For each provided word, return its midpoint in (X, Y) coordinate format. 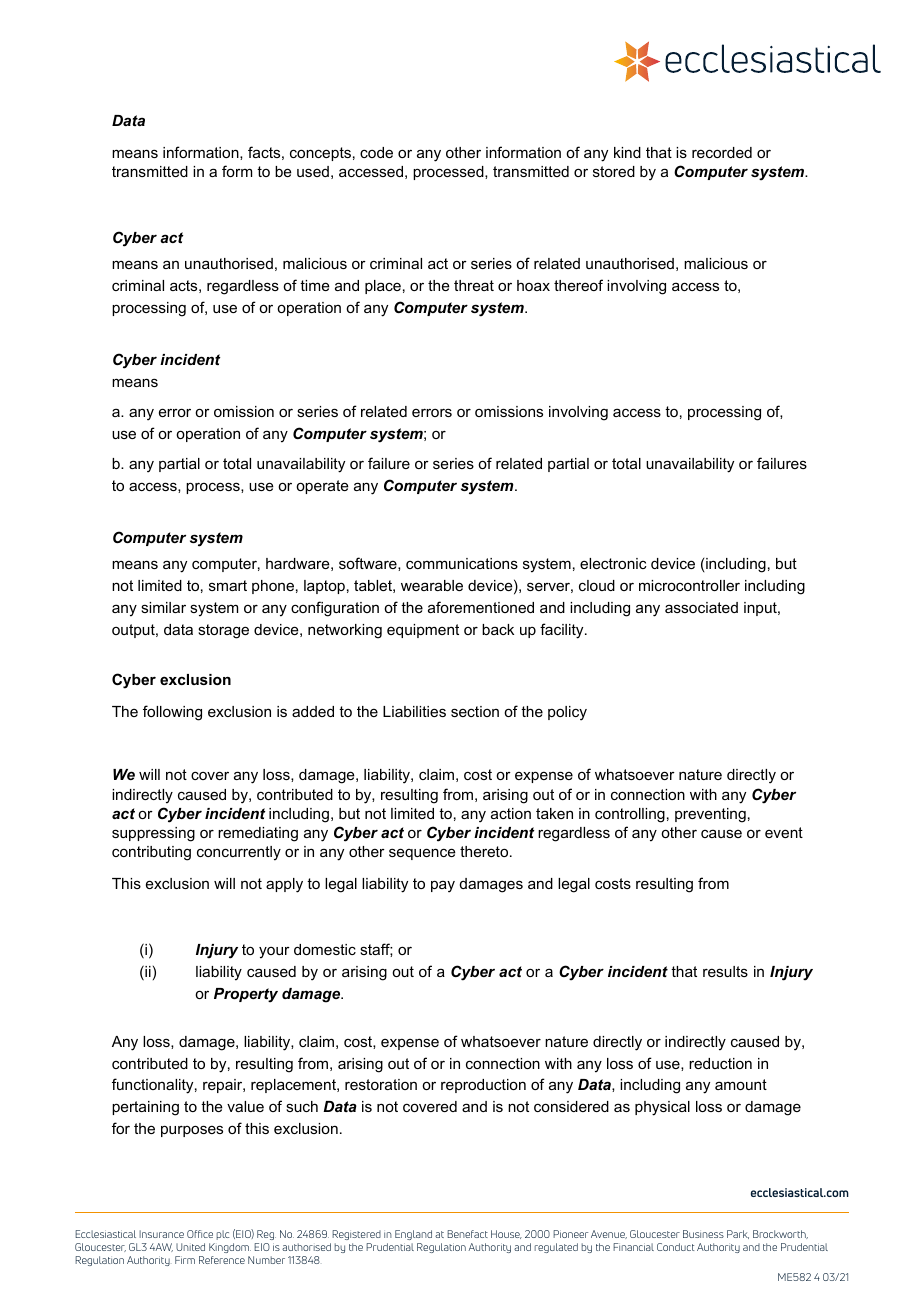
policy (567, 713)
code (376, 152)
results (725, 971)
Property (246, 995)
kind (627, 152)
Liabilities (414, 711)
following (172, 713)
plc (223, 1235)
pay (443, 886)
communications (462, 563)
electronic (613, 563)
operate (322, 487)
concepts (320, 154)
